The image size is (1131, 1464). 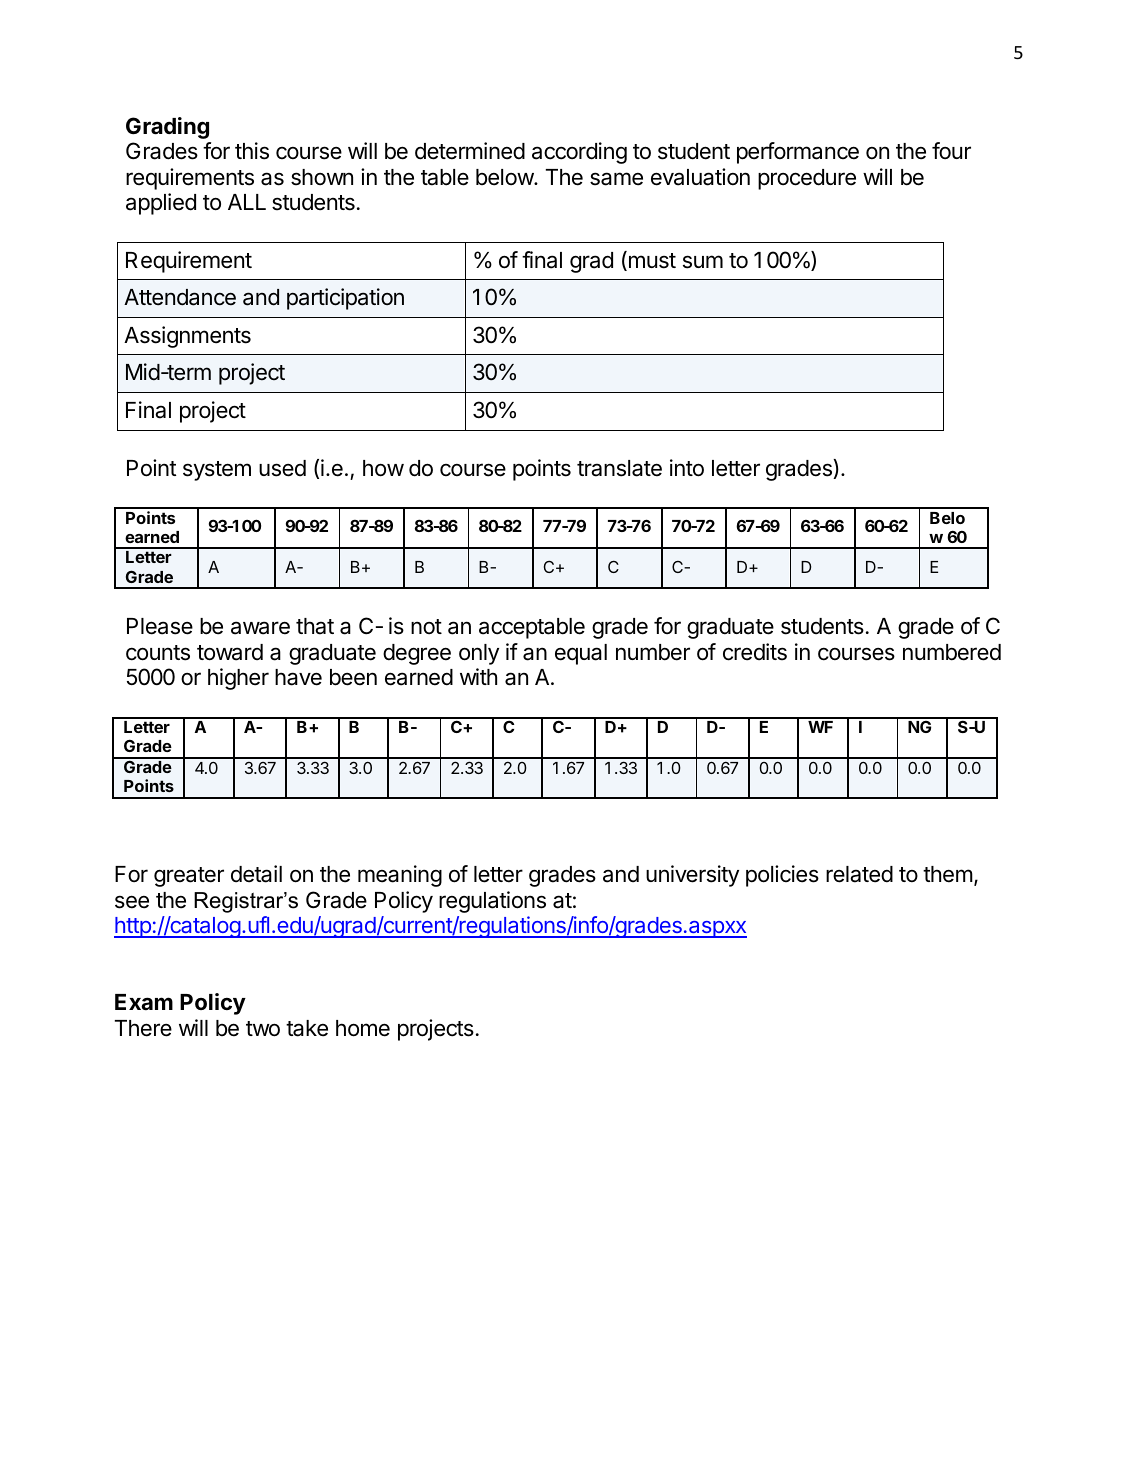 What do you see at coordinates (581, 654) in the image?
I see `equal` at bounding box center [581, 654].
